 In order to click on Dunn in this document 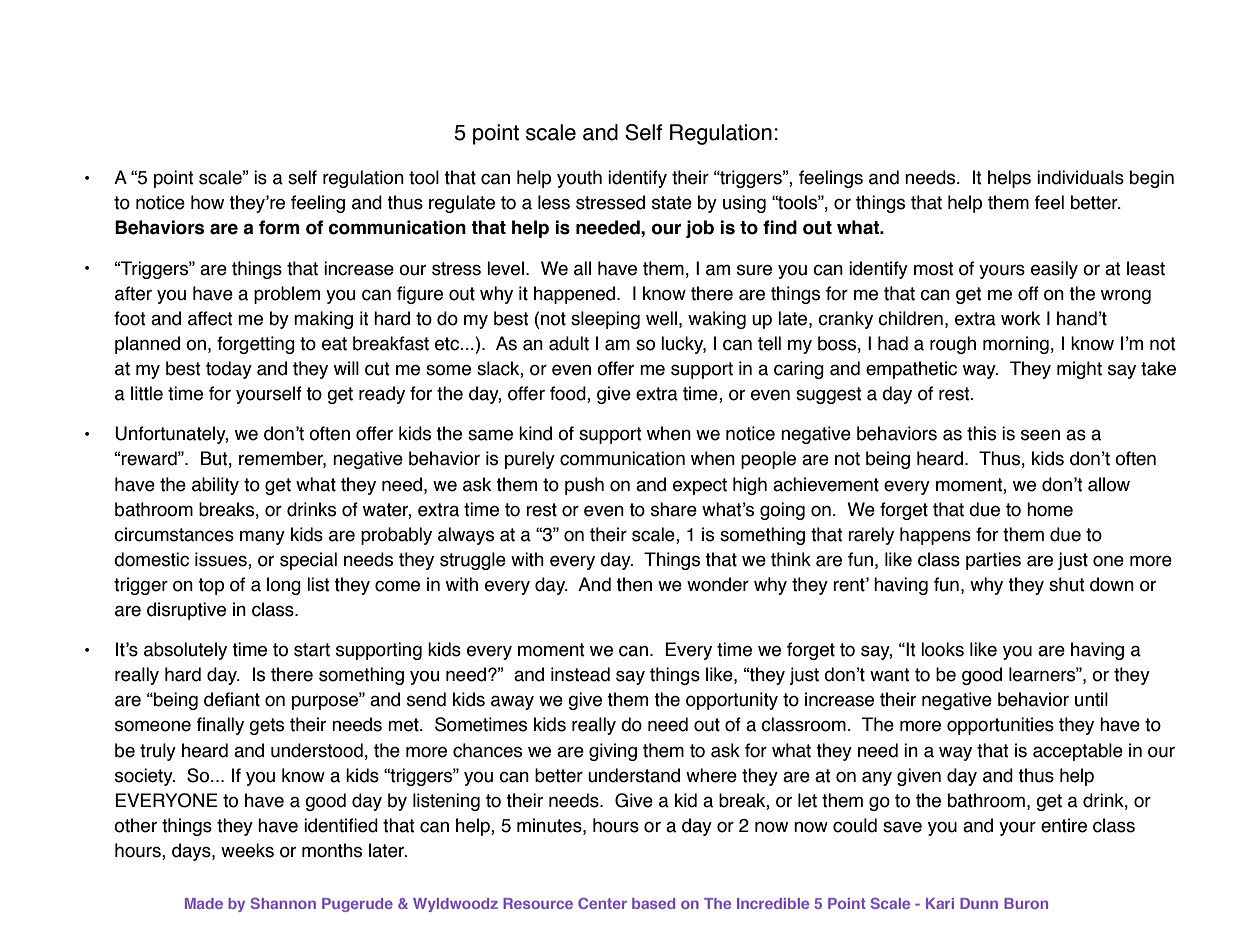, I will do `click(979, 903)`.
